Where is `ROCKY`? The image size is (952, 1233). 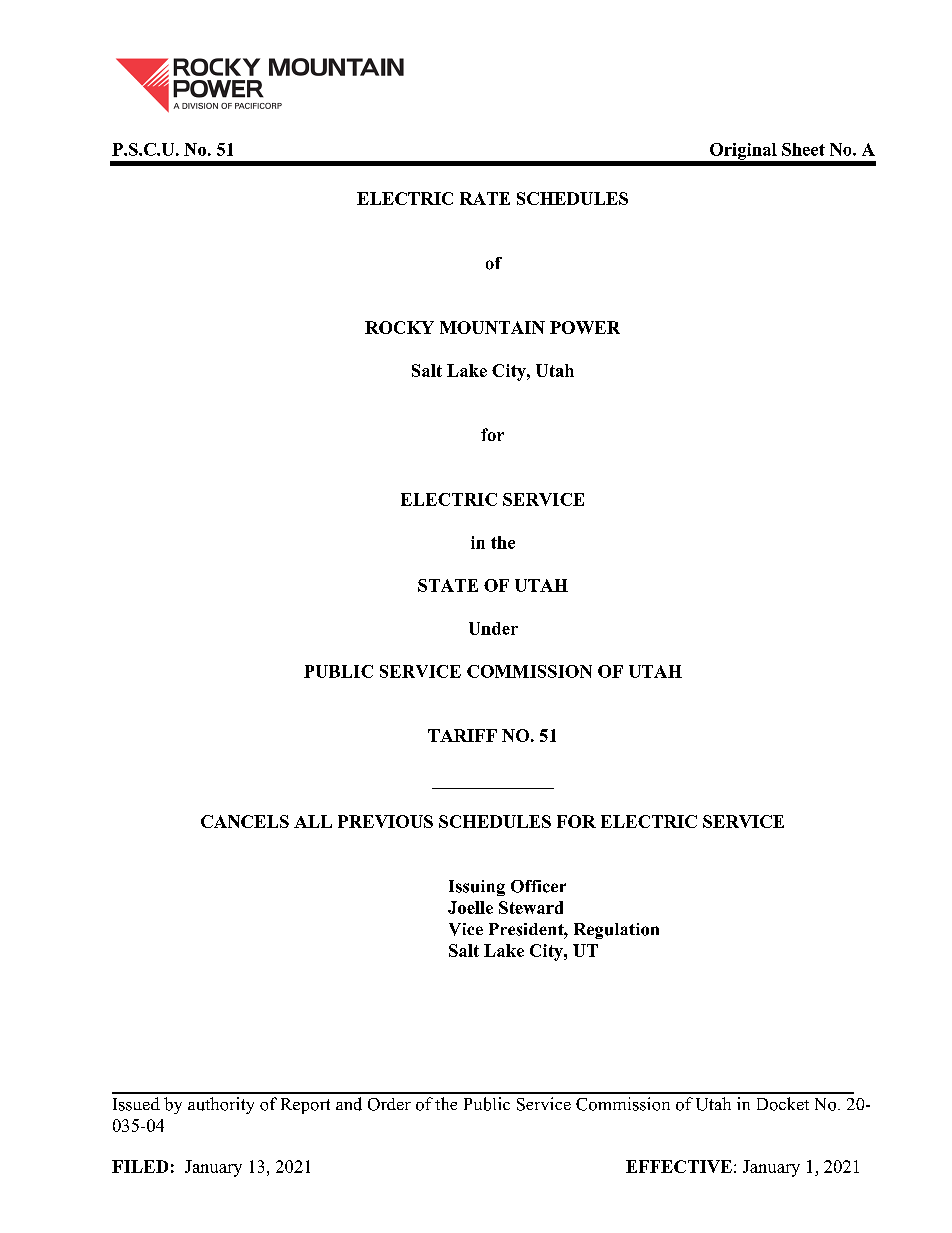
ROCKY is located at coordinates (399, 327).
